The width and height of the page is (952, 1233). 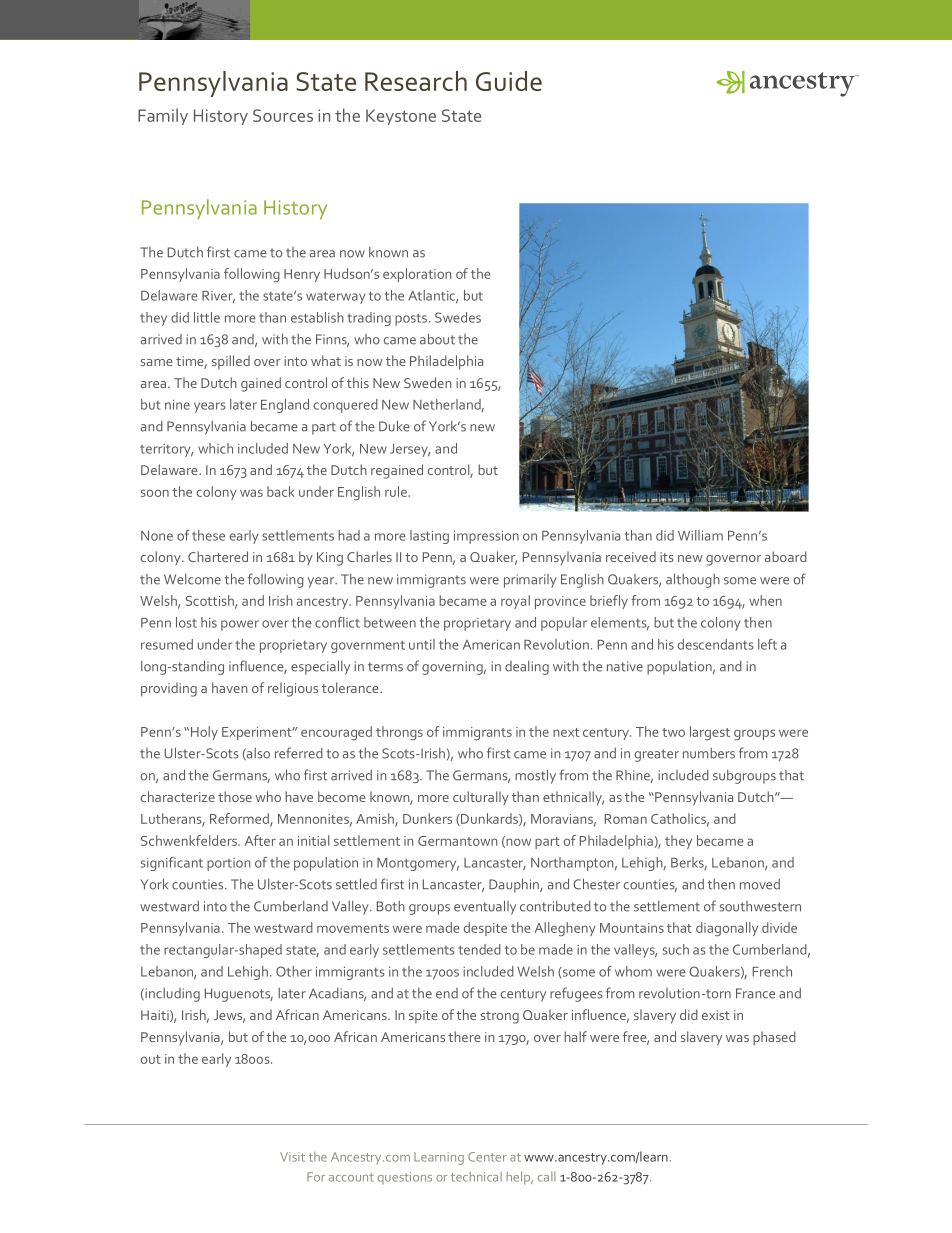 I want to click on until, so click(x=422, y=644).
